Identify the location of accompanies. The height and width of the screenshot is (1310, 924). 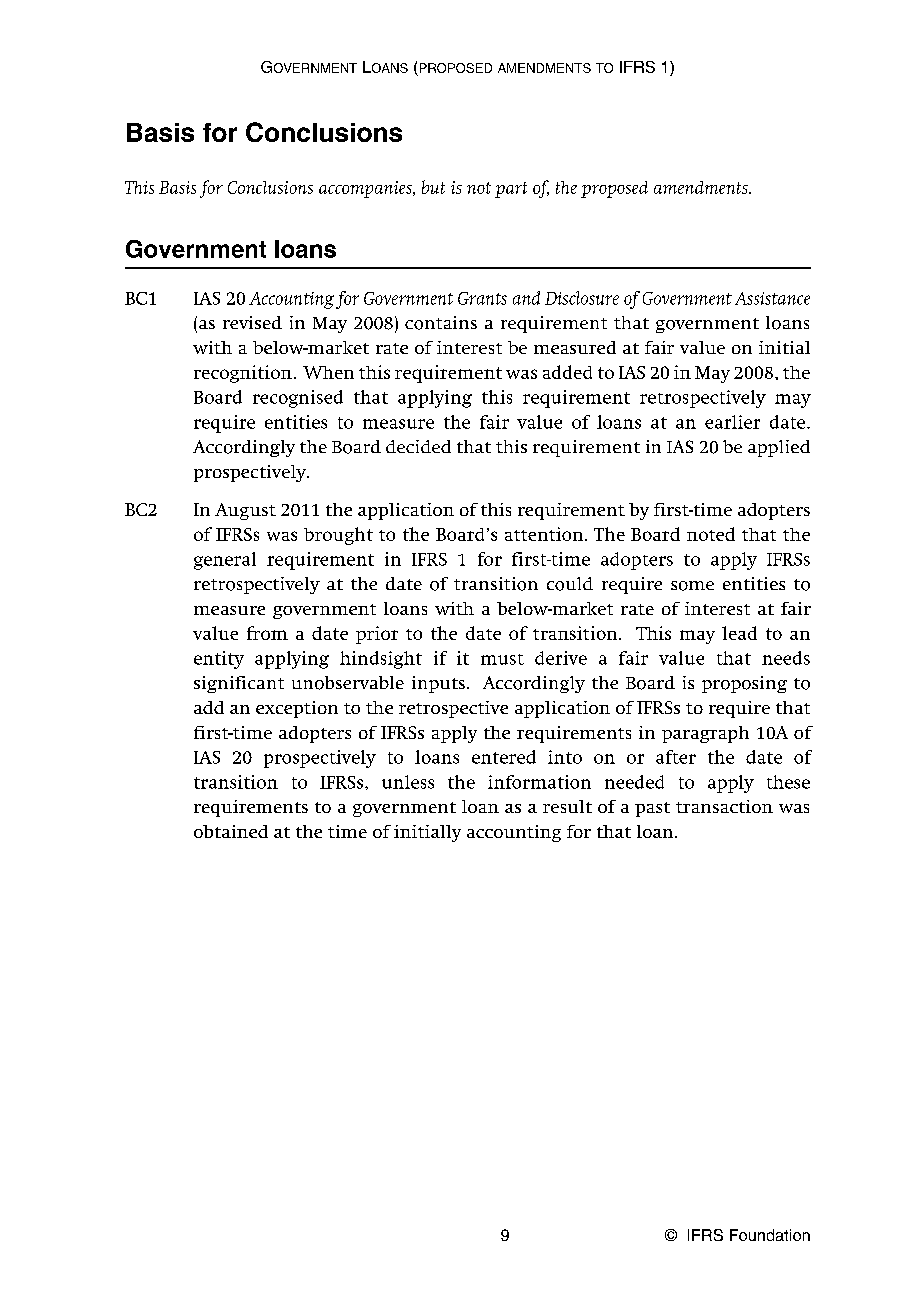
(366, 189).
